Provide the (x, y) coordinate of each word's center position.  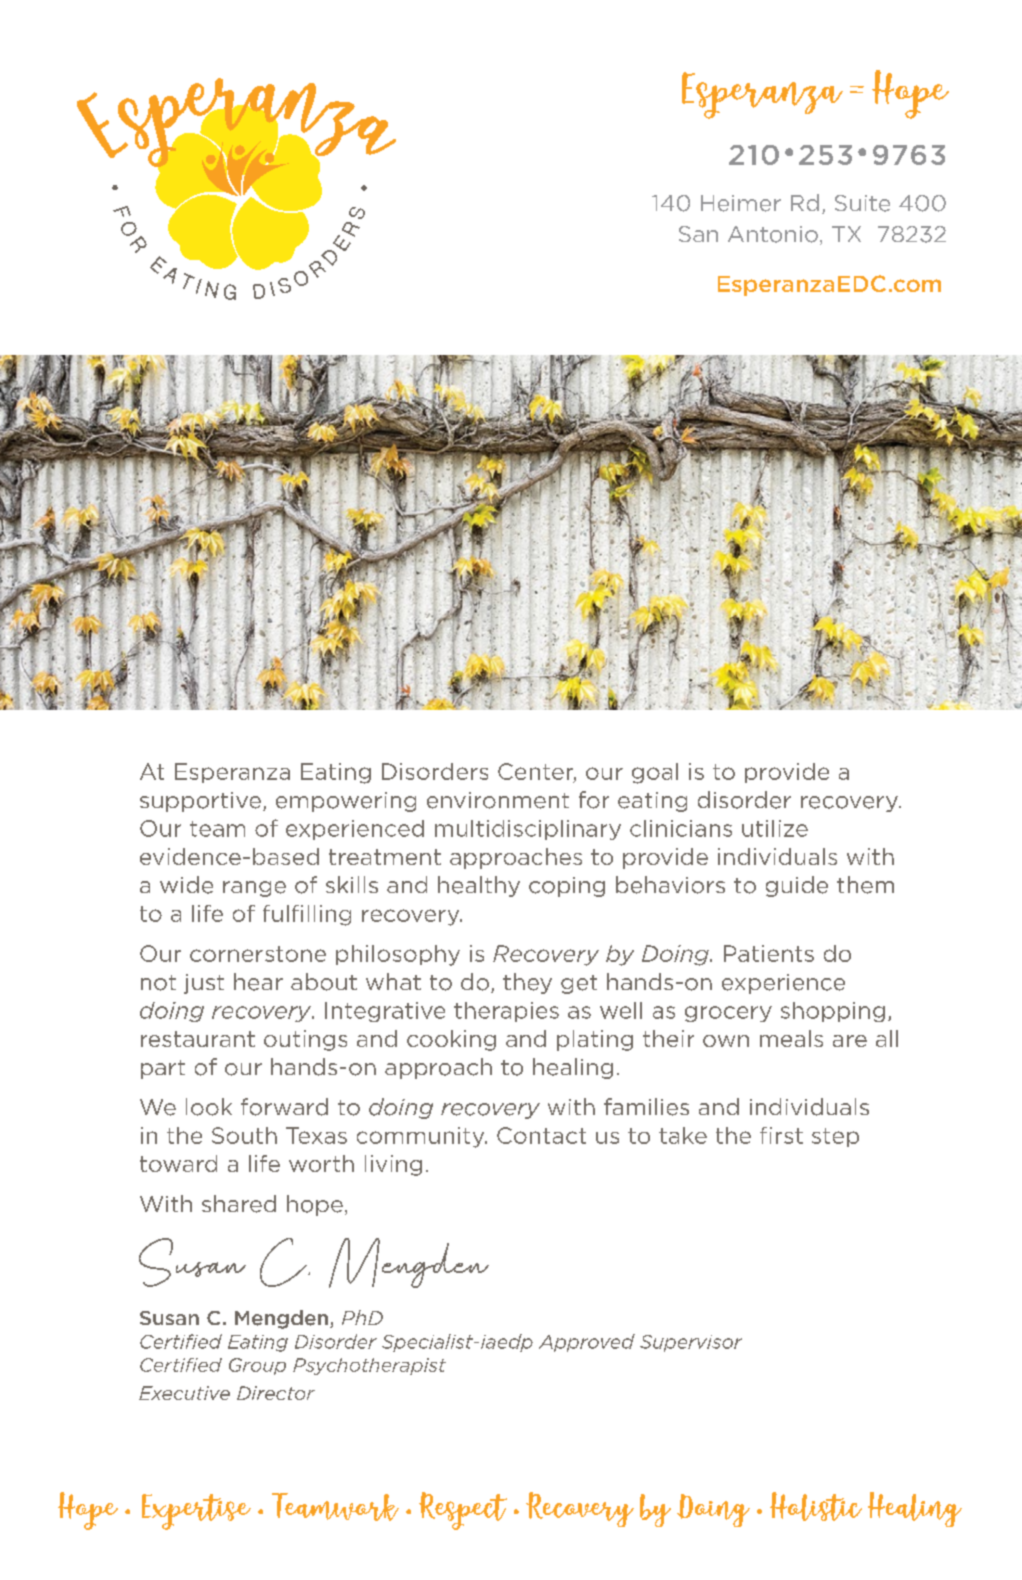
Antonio (773, 234)
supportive (200, 802)
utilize (775, 828)
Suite (862, 203)
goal (655, 773)
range (254, 889)
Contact (541, 1135)
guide (797, 886)
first (781, 1135)
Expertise (196, 1512)
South (244, 1135)
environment (498, 800)
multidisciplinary (528, 830)
